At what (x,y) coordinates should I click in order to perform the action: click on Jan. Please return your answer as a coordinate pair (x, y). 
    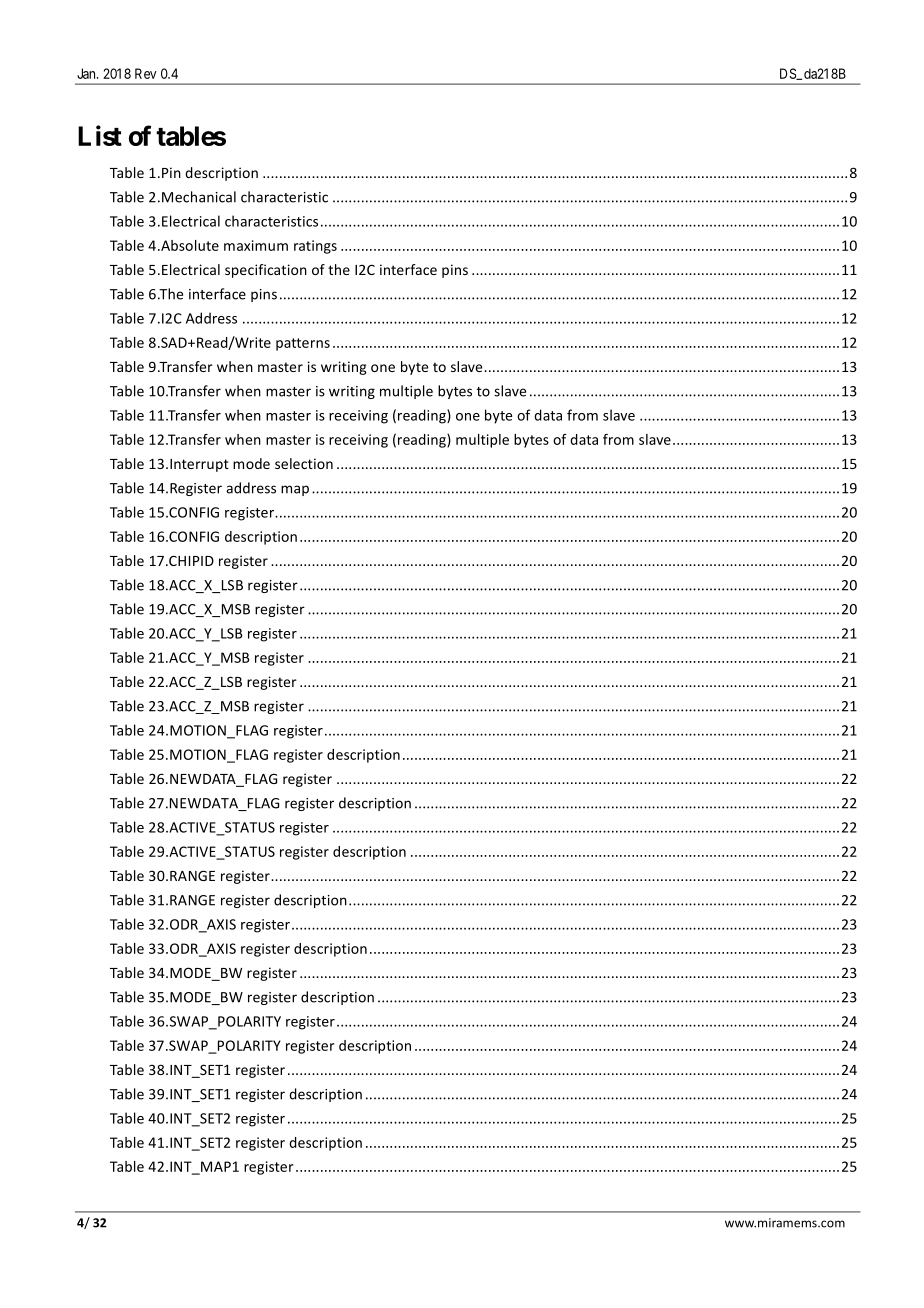
    Looking at the image, I should click on (87, 73).
